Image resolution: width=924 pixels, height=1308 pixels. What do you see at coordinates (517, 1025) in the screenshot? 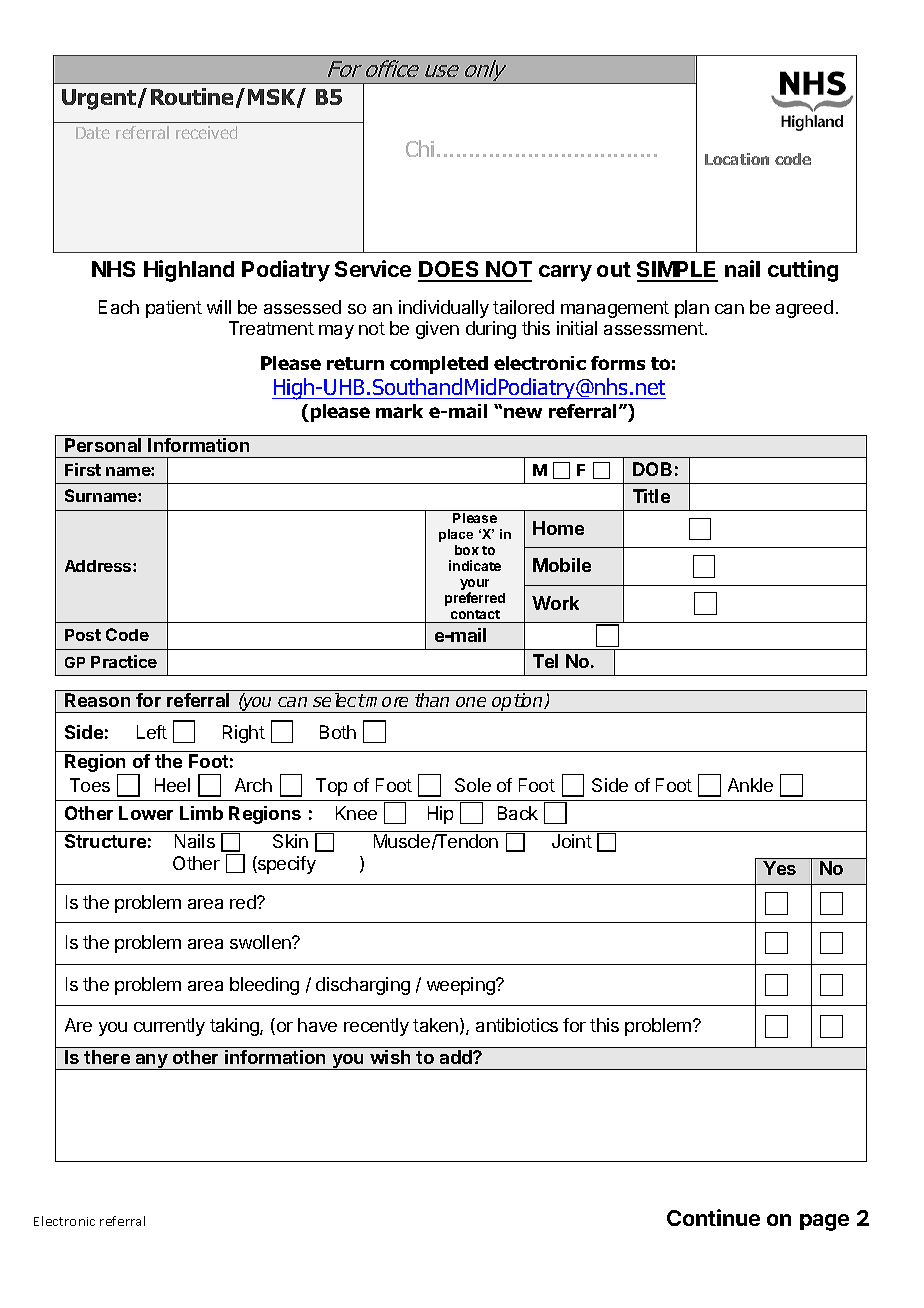
I see `antibiotics` at bounding box center [517, 1025].
